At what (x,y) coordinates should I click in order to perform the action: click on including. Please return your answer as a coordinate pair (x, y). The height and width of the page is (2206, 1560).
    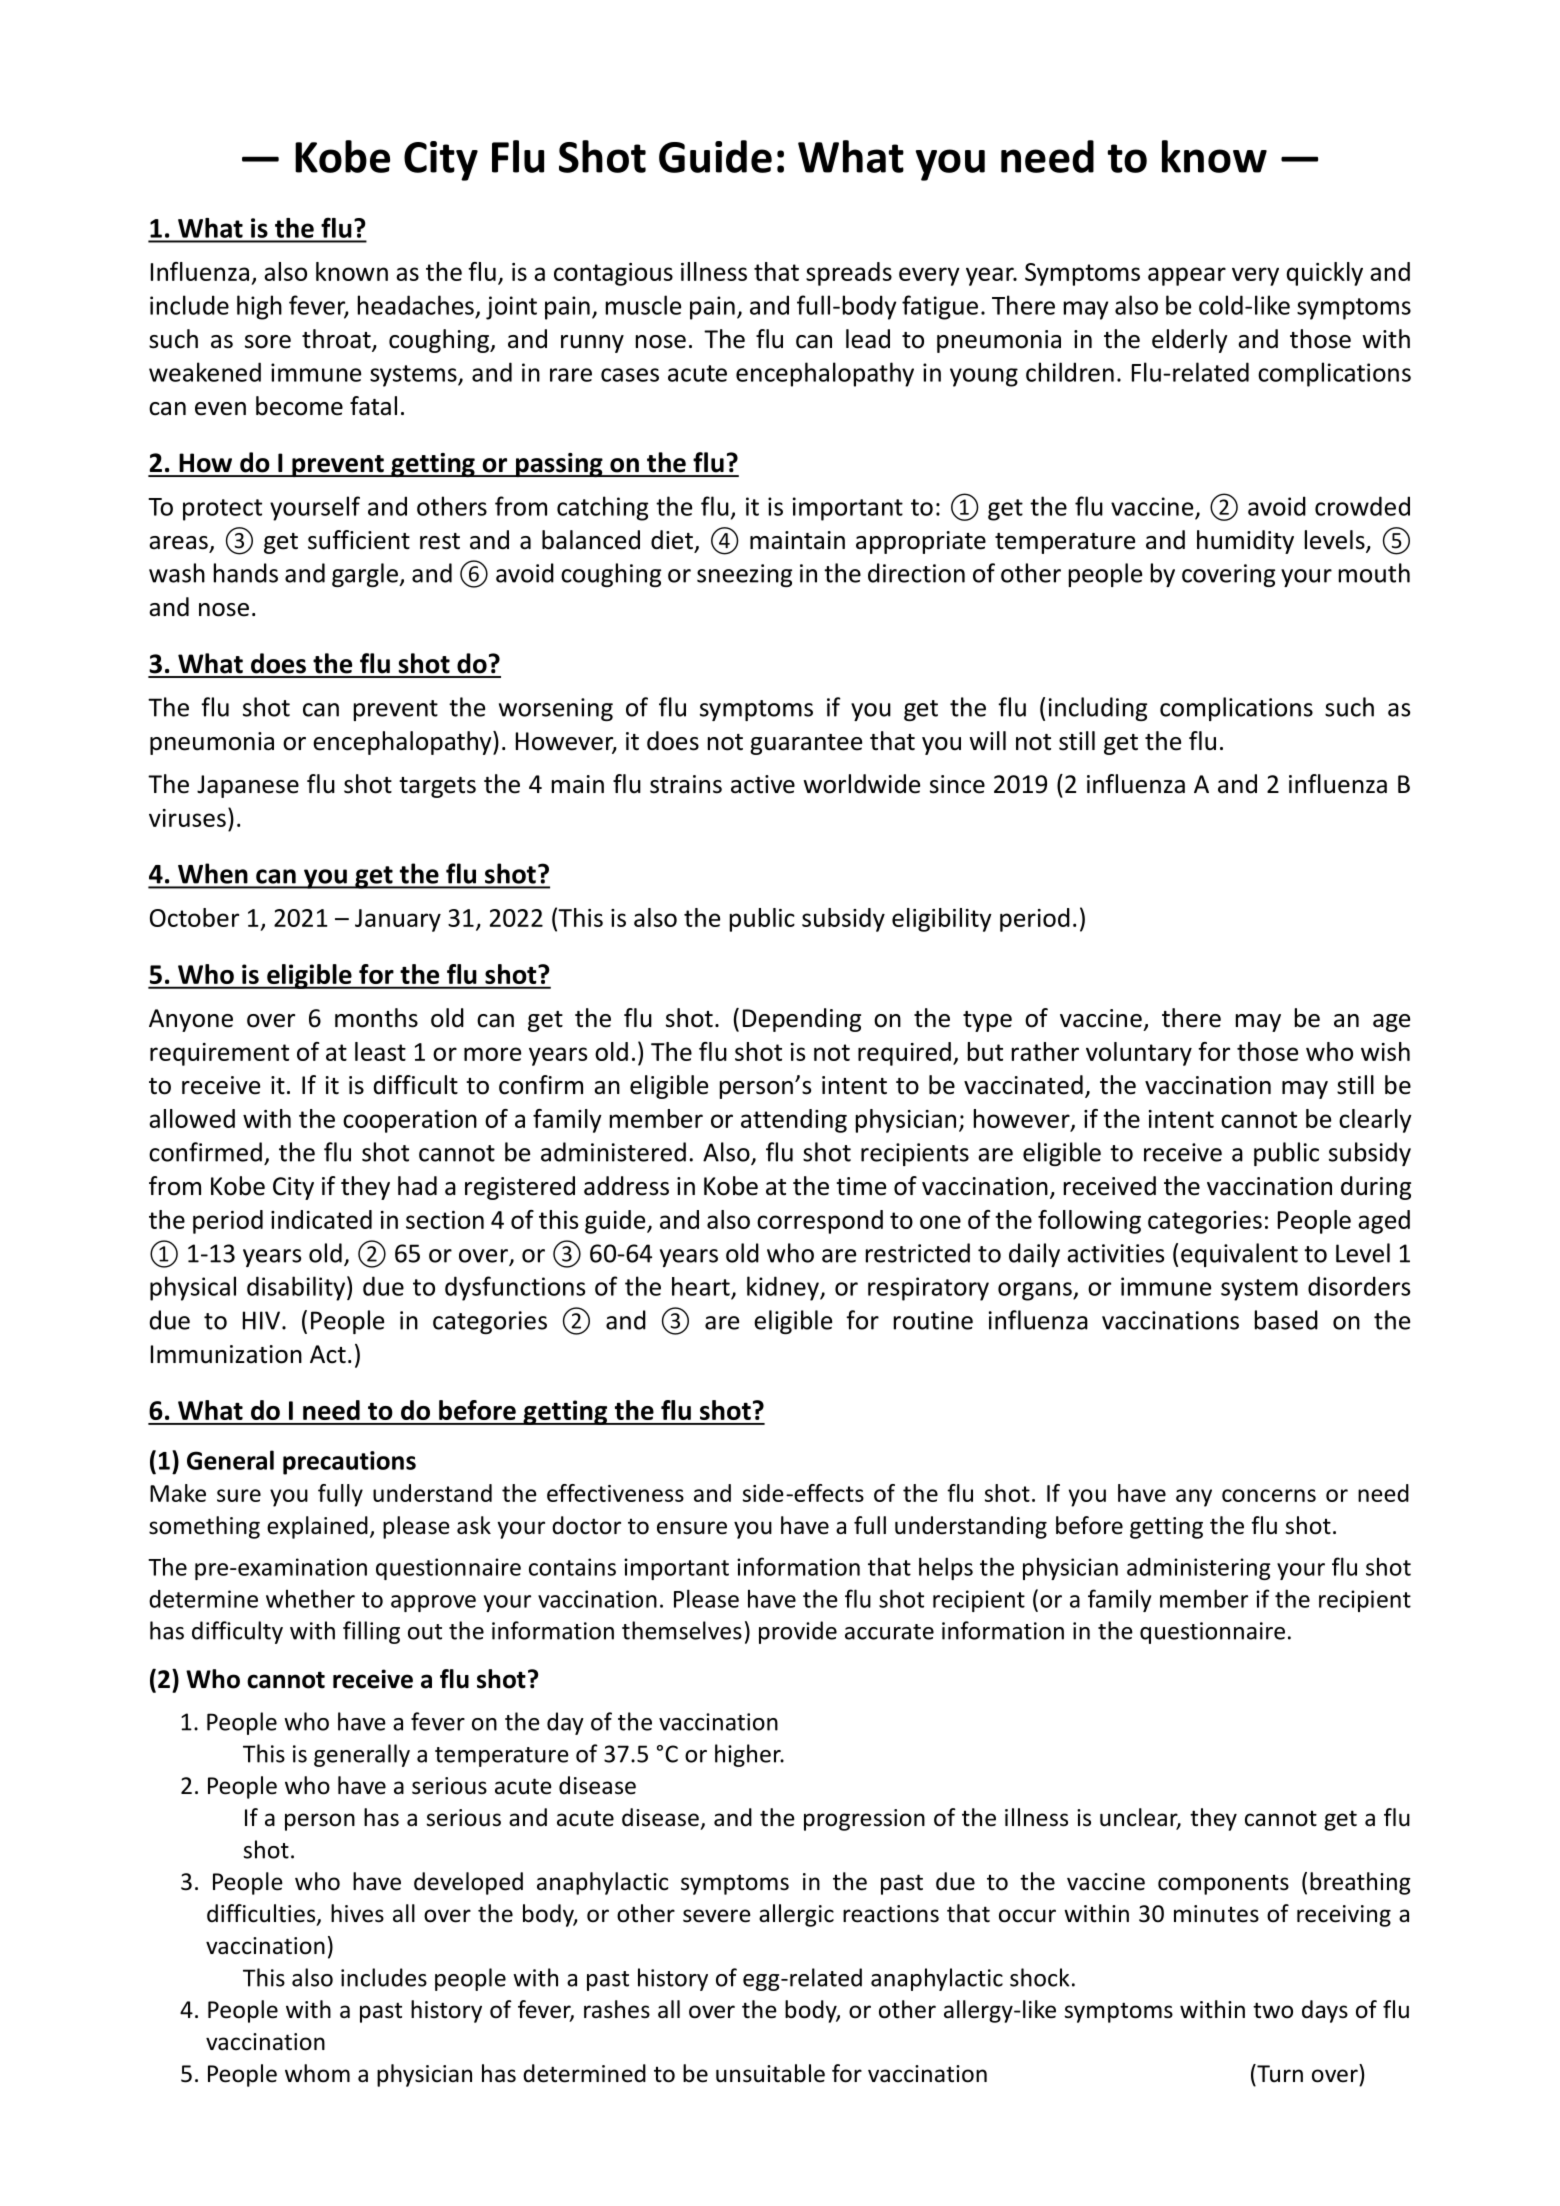
    Looking at the image, I should click on (1098, 709).
